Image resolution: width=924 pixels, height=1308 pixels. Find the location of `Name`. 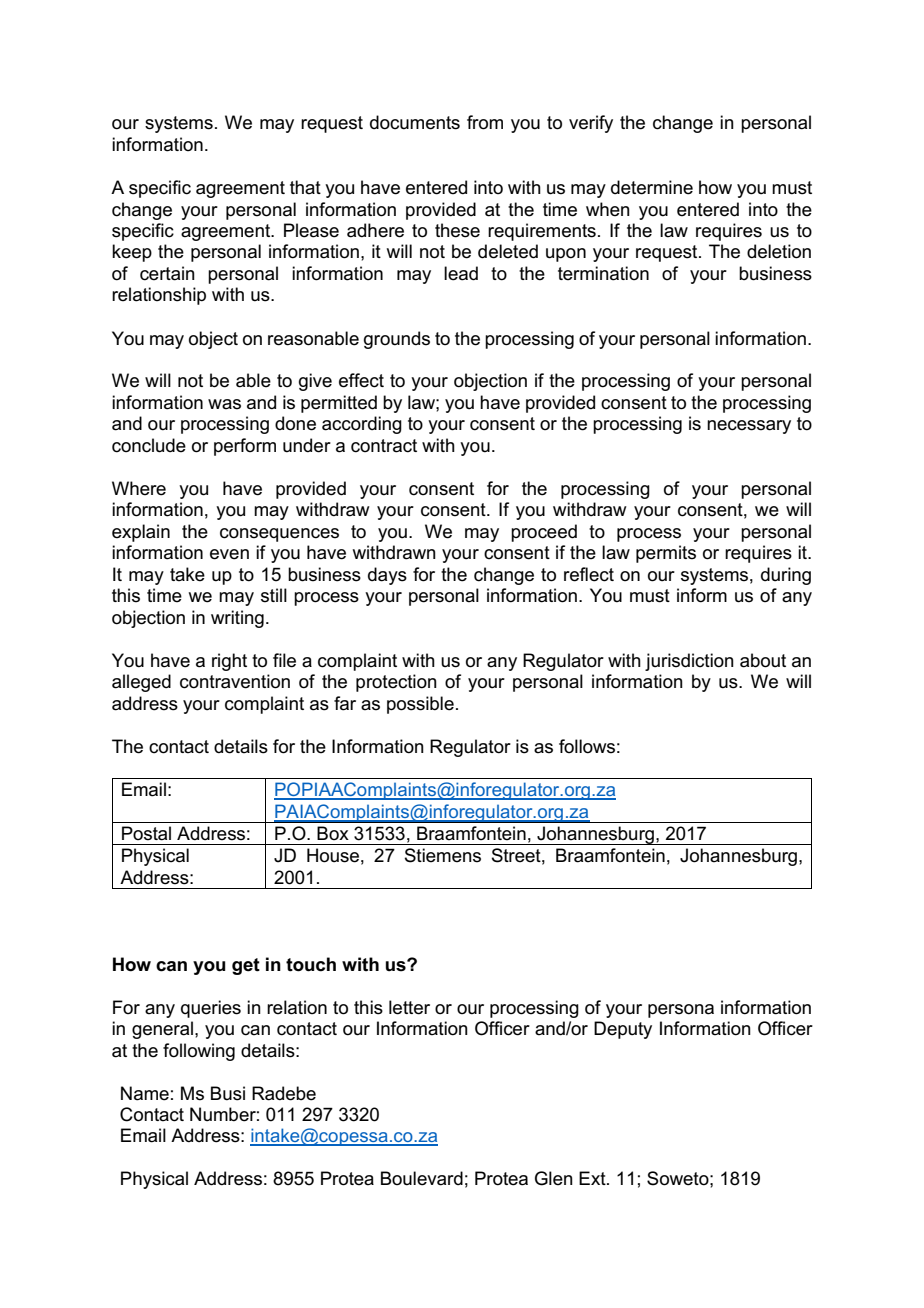

Name is located at coordinates (145, 1093).
